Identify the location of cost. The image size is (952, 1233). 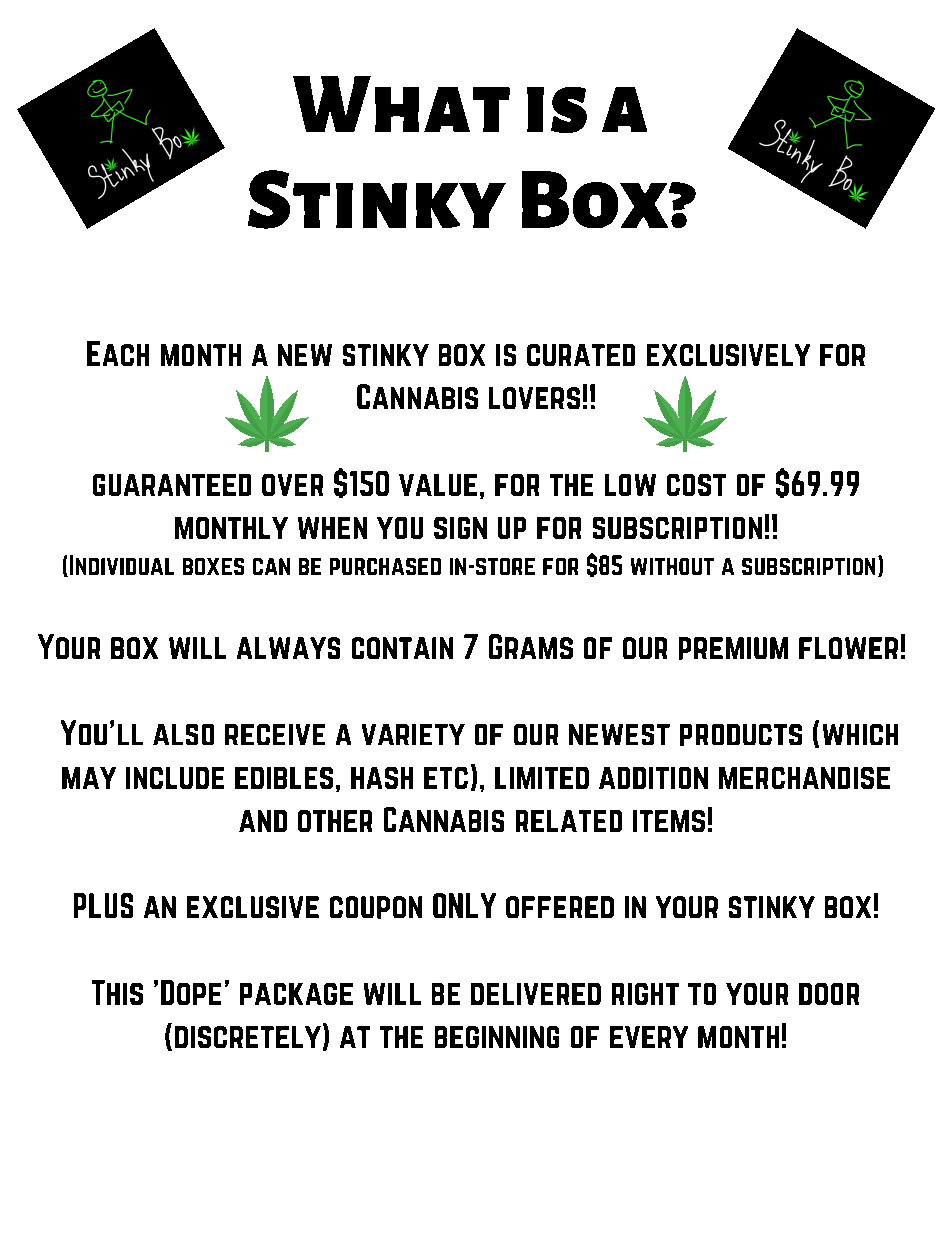
(696, 485).
